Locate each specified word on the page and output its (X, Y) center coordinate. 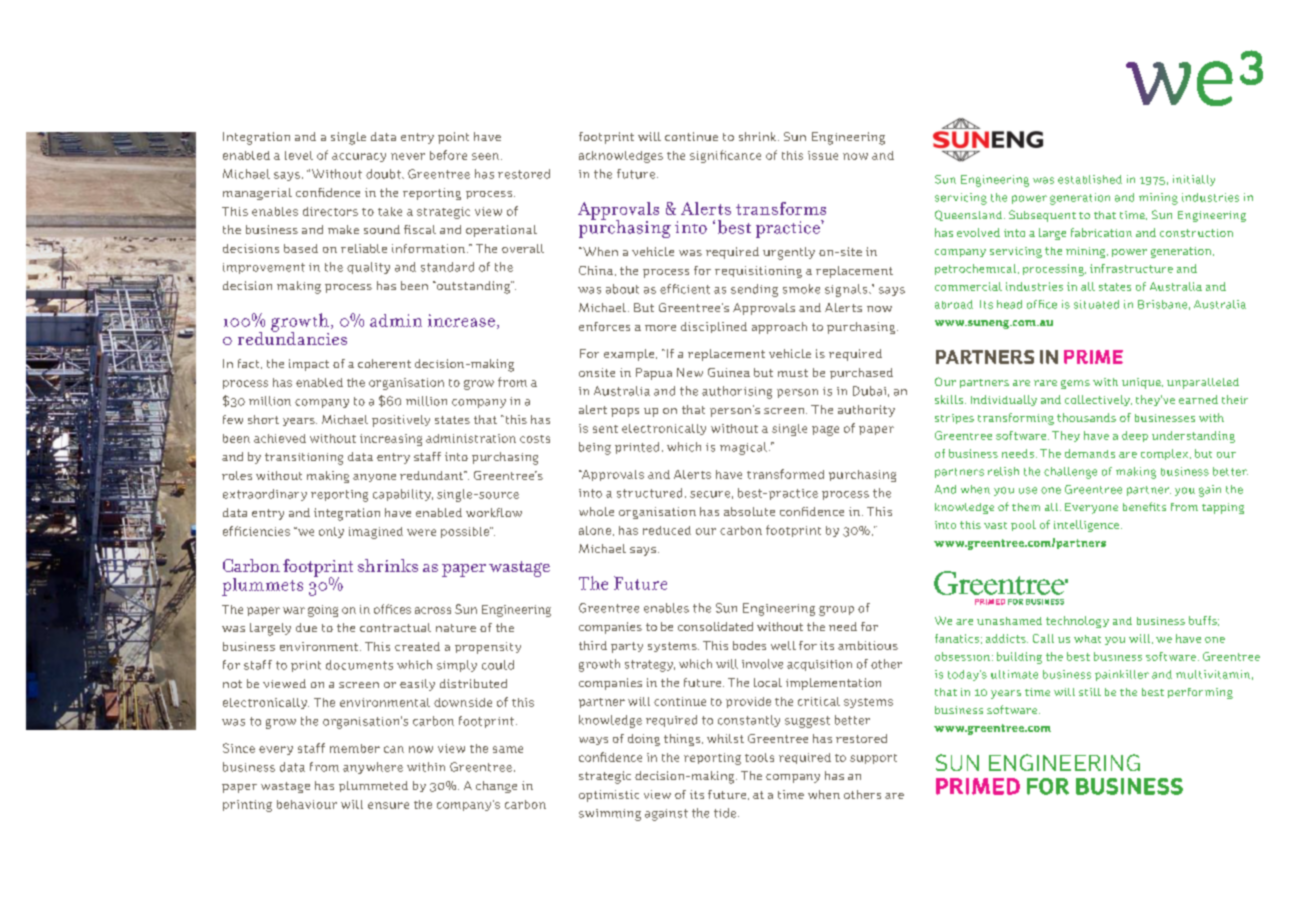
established (1090, 179)
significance (725, 156)
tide (725, 813)
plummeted (373, 786)
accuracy (359, 157)
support (873, 759)
